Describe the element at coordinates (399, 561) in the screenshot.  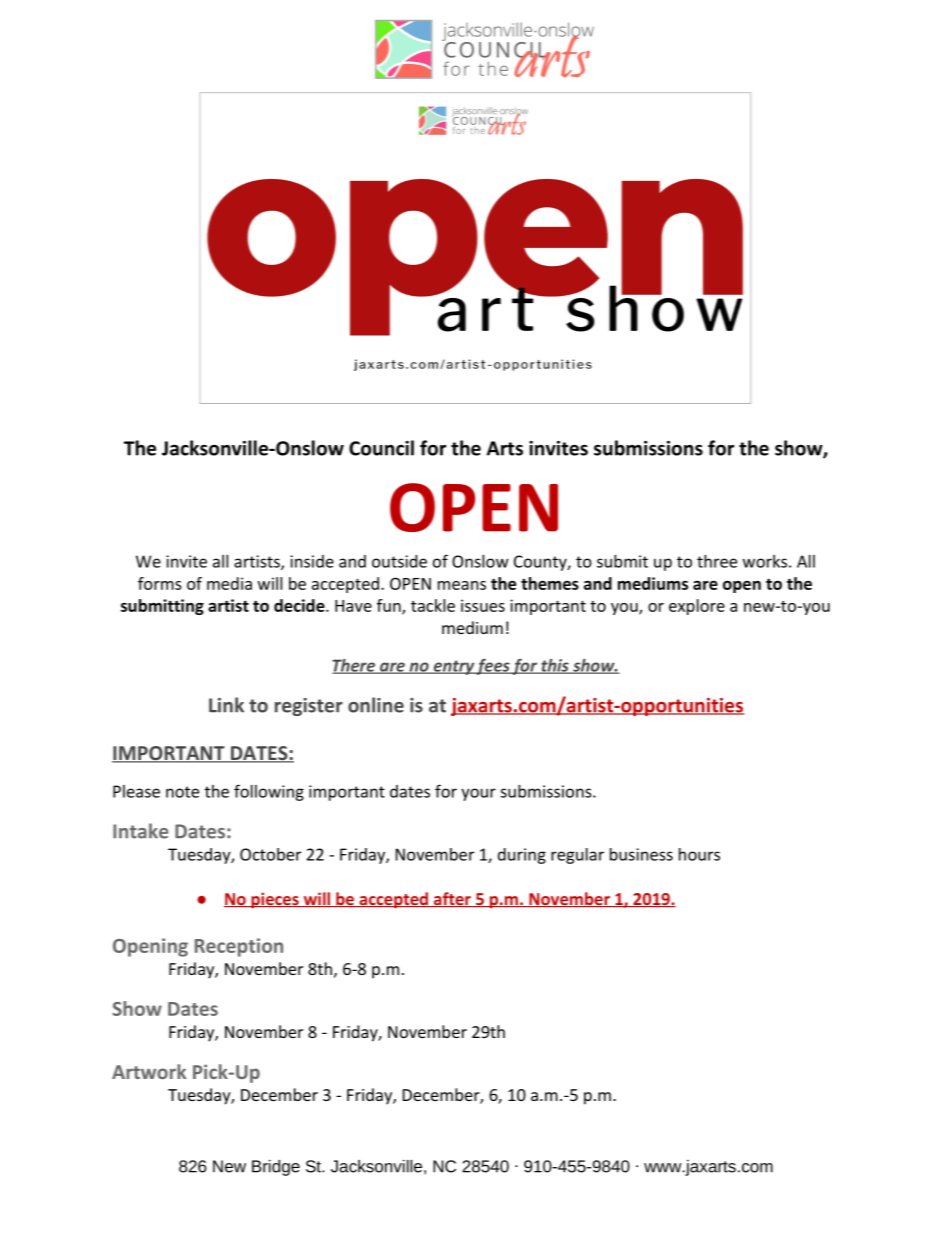
I see `outside` at that location.
